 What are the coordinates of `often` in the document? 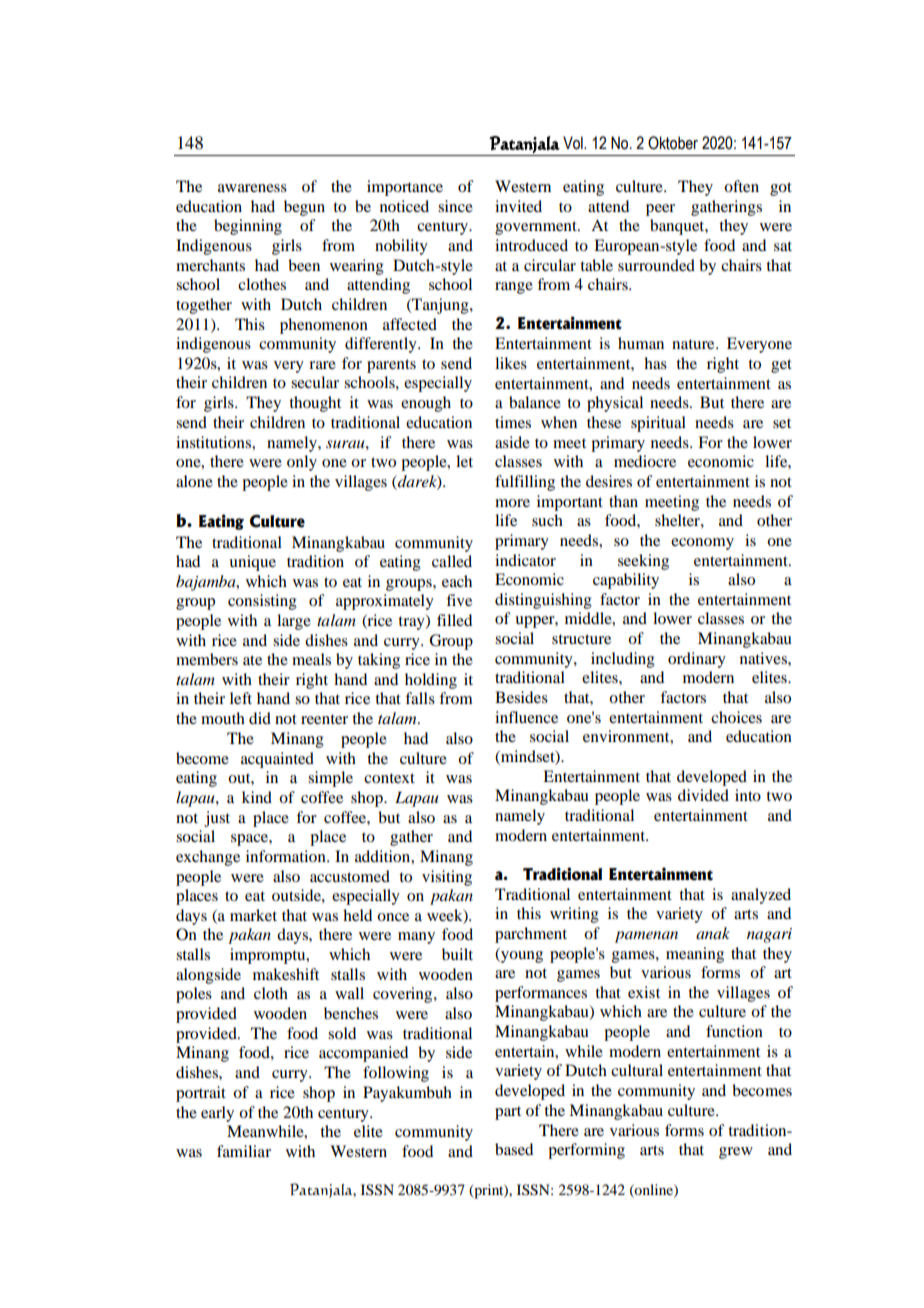 It's located at (741, 186).
